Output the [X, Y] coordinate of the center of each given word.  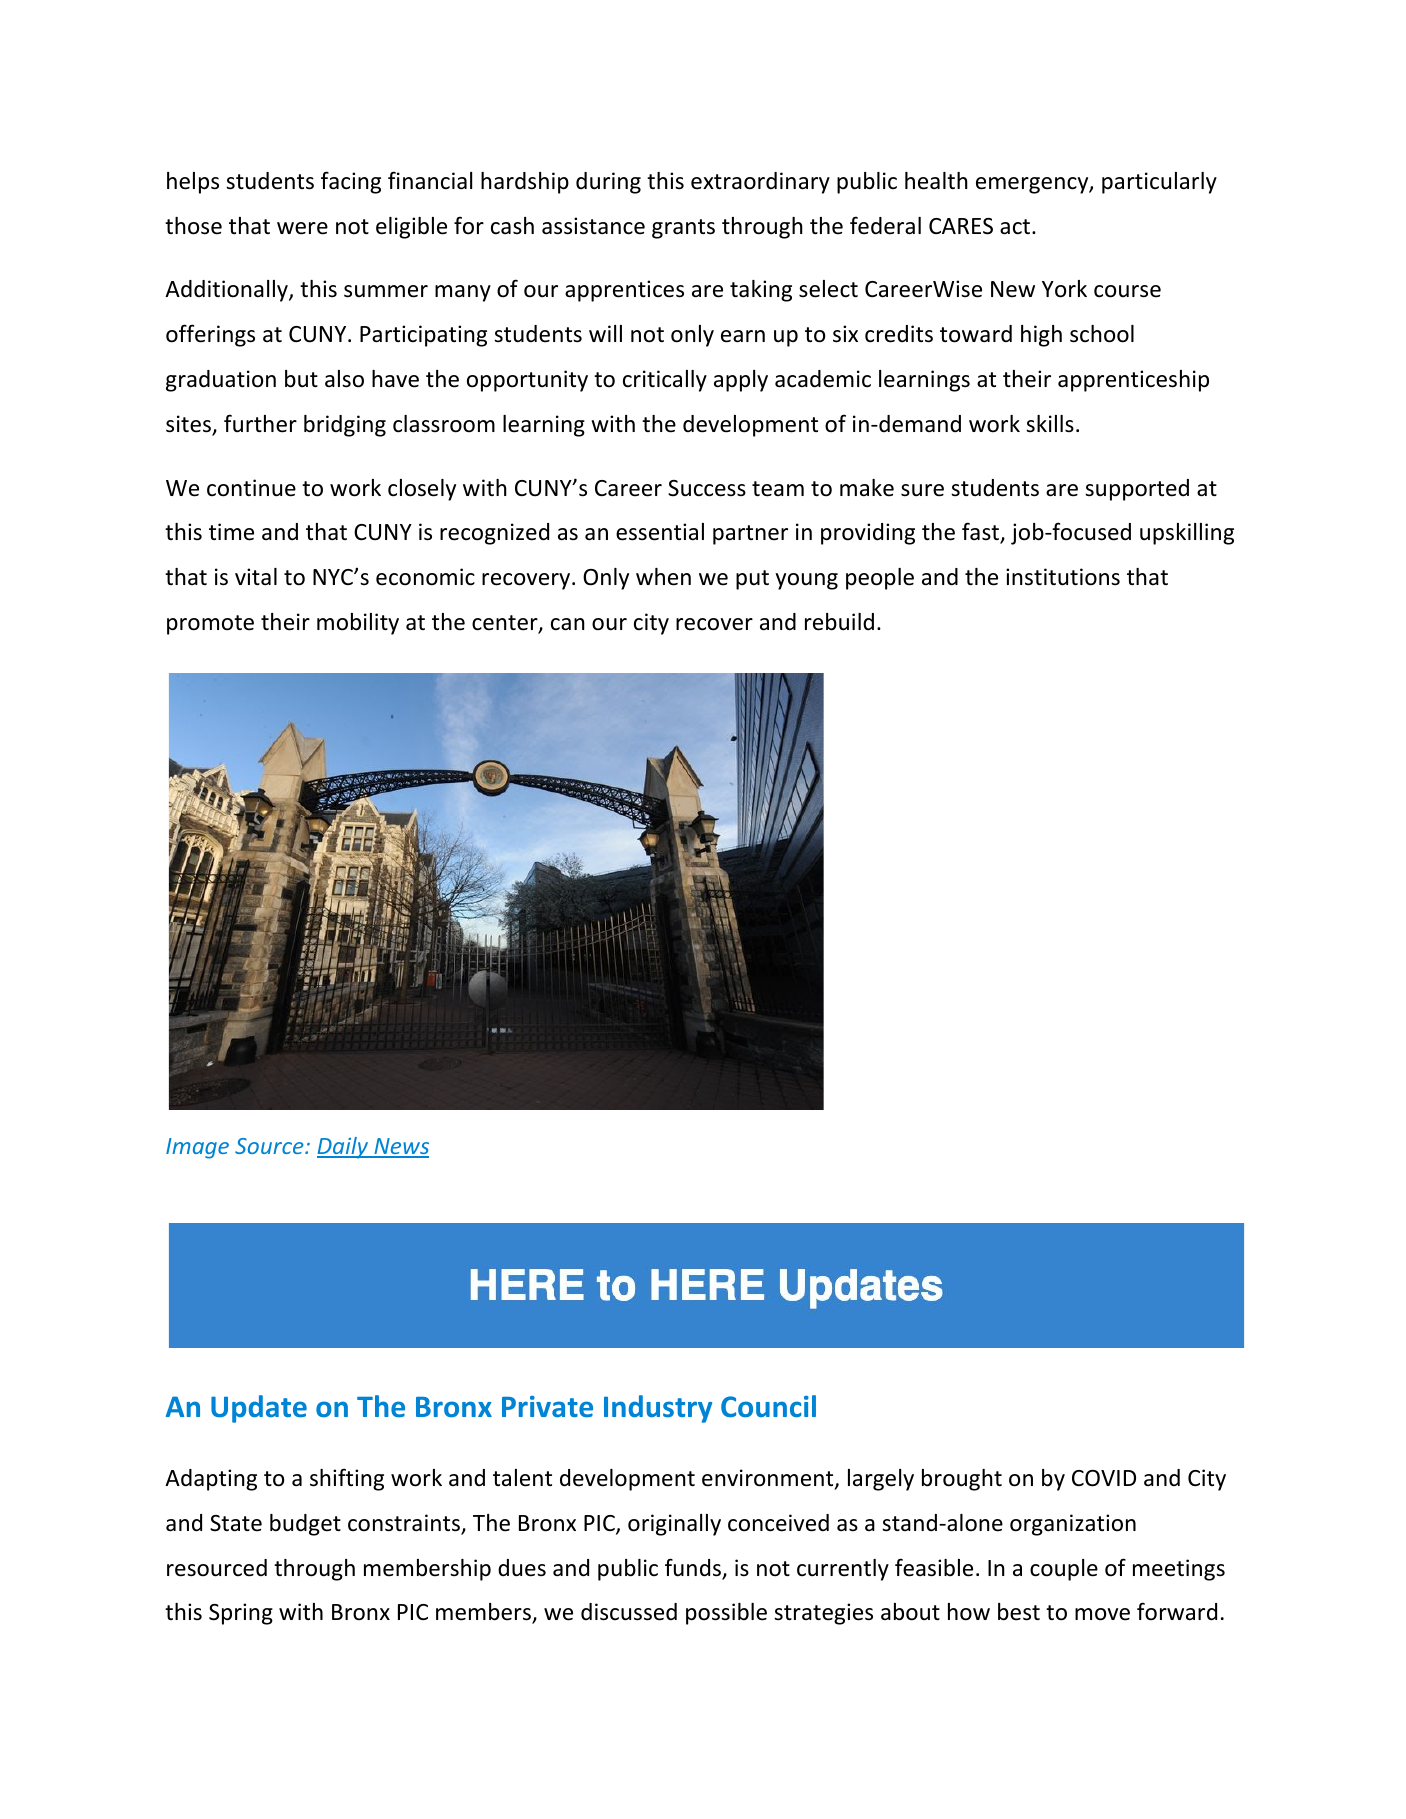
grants [683, 229]
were [302, 228]
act [1016, 227]
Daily [344, 1148]
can [568, 624]
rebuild [839, 622]
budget [305, 1525]
